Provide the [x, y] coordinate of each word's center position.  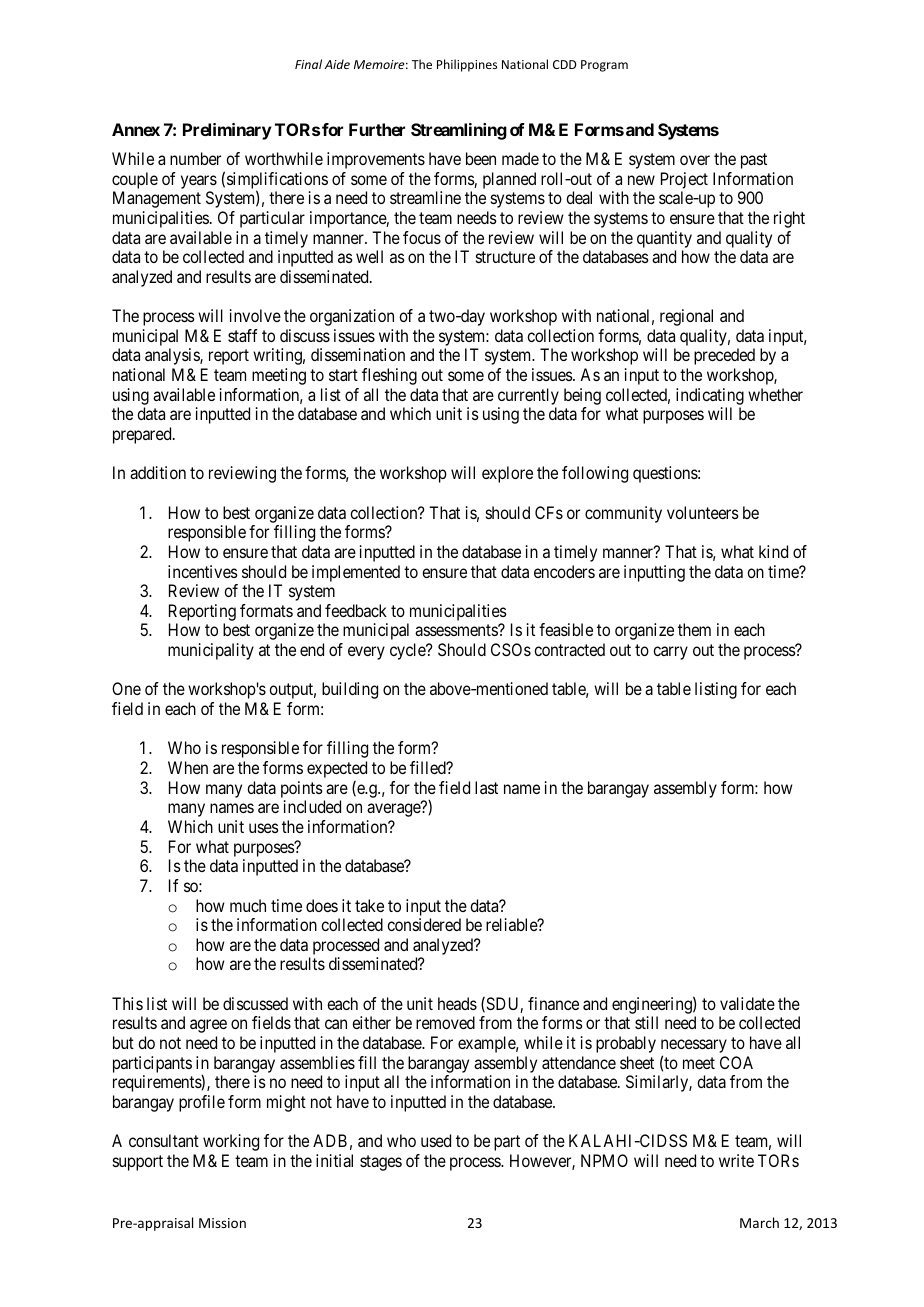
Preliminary [227, 131]
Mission [222, 1223]
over [695, 160]
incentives [203, 571]
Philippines [467, 65]
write [736, 1160]
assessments [457, 630]
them [694, 629]
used [436, 1140]
